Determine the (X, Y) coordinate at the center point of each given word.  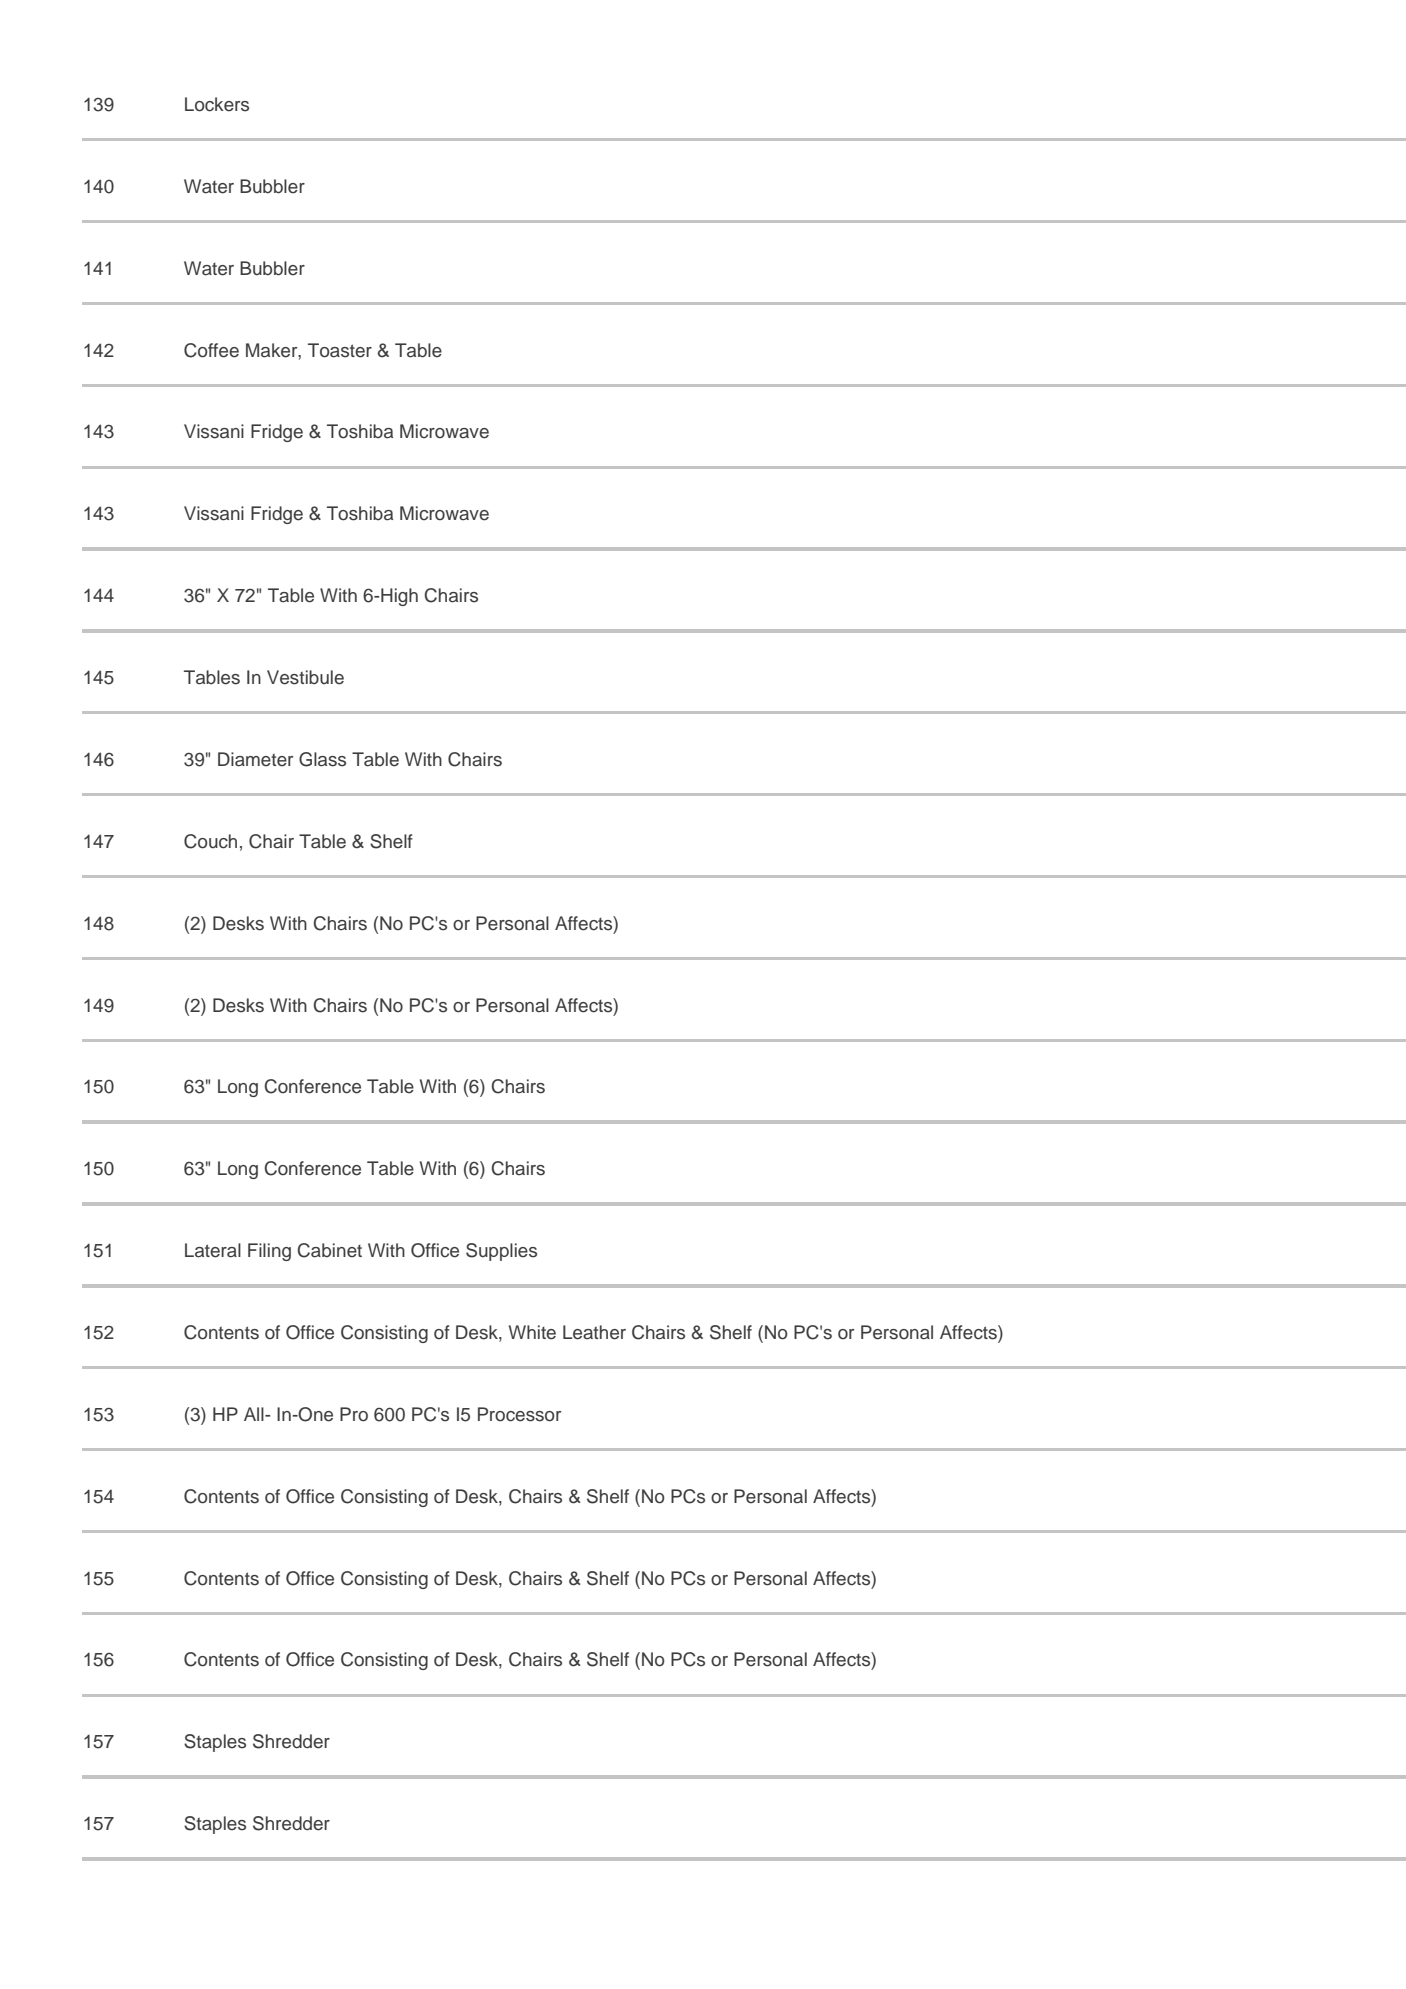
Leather (594, 1332)
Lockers (217, 104)
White (532, 1332)
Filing (269, 1252)
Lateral (213, 1250)
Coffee (211, 350)
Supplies (501, 1252)
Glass (322, 759)
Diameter (255, 759)
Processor (519, 1414)
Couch (210, 841)
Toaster (340, 350)
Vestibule (305, 677)
